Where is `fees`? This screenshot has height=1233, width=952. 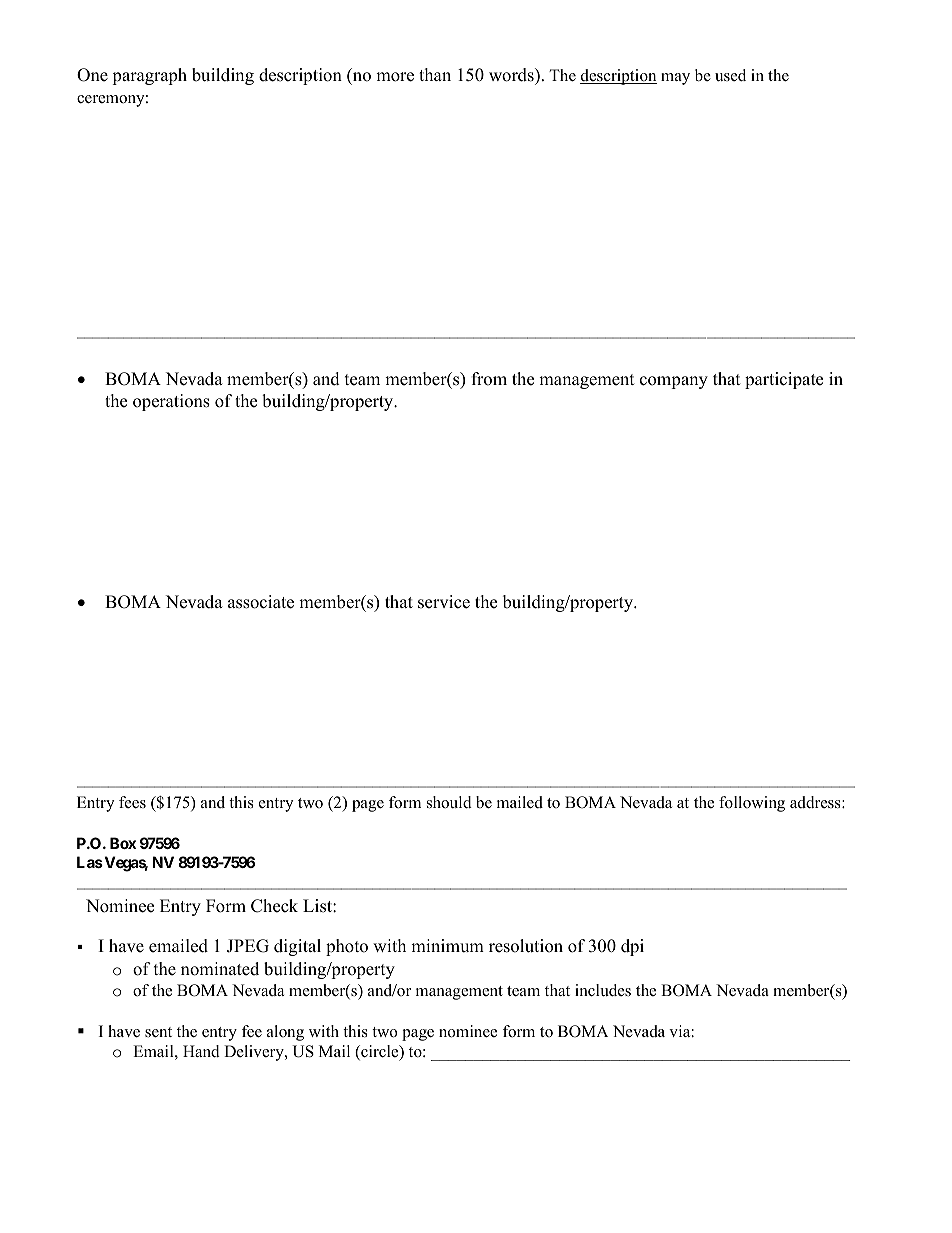 fees is located at coordinates (132, 802).
